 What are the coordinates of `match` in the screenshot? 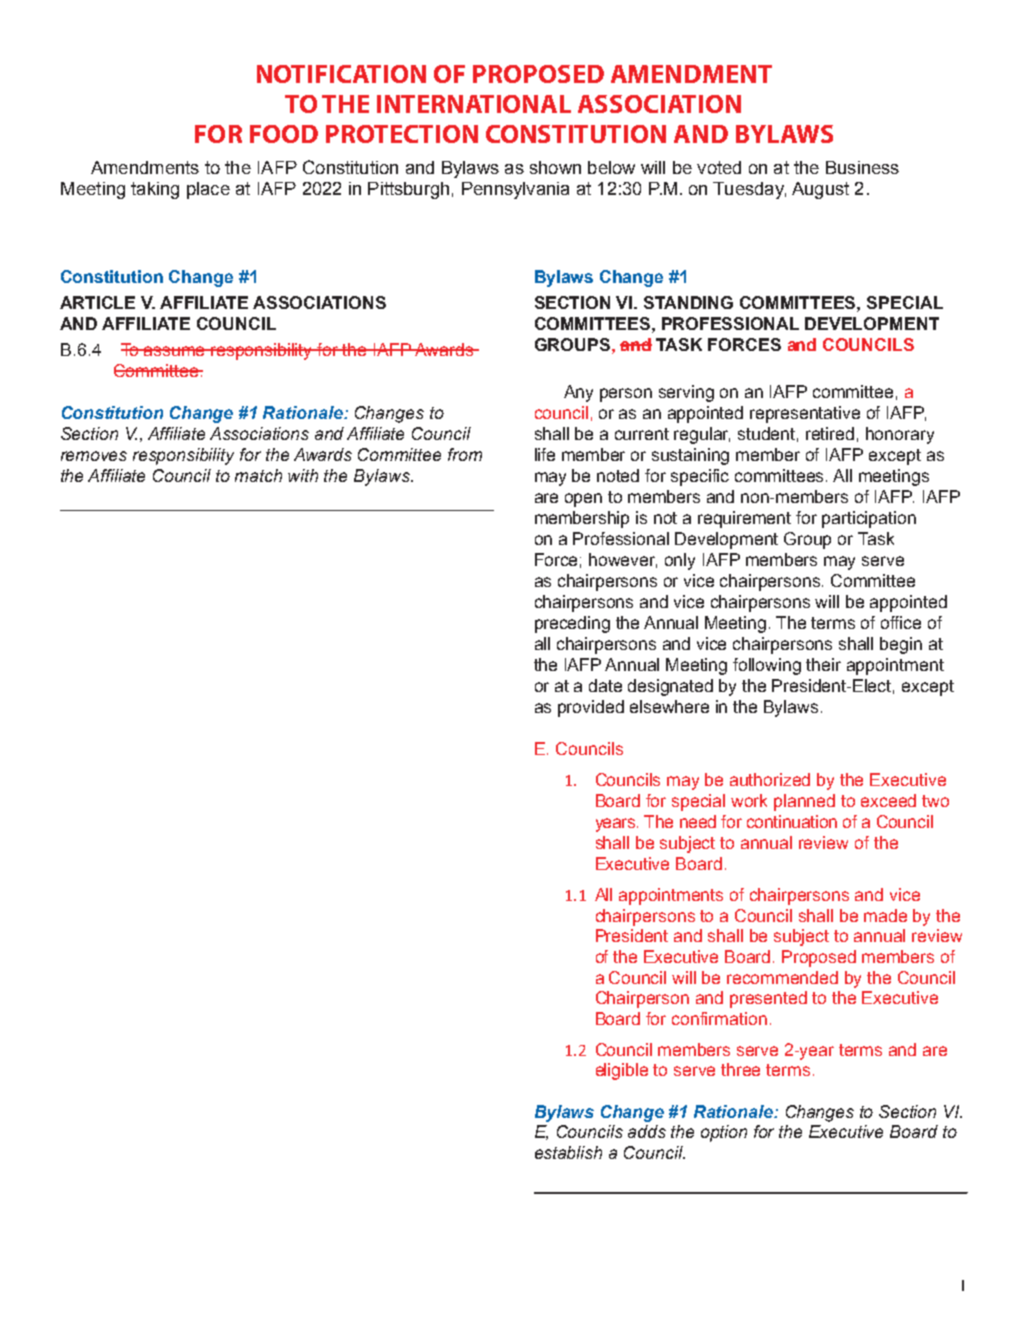 It's located at (258, 475).
